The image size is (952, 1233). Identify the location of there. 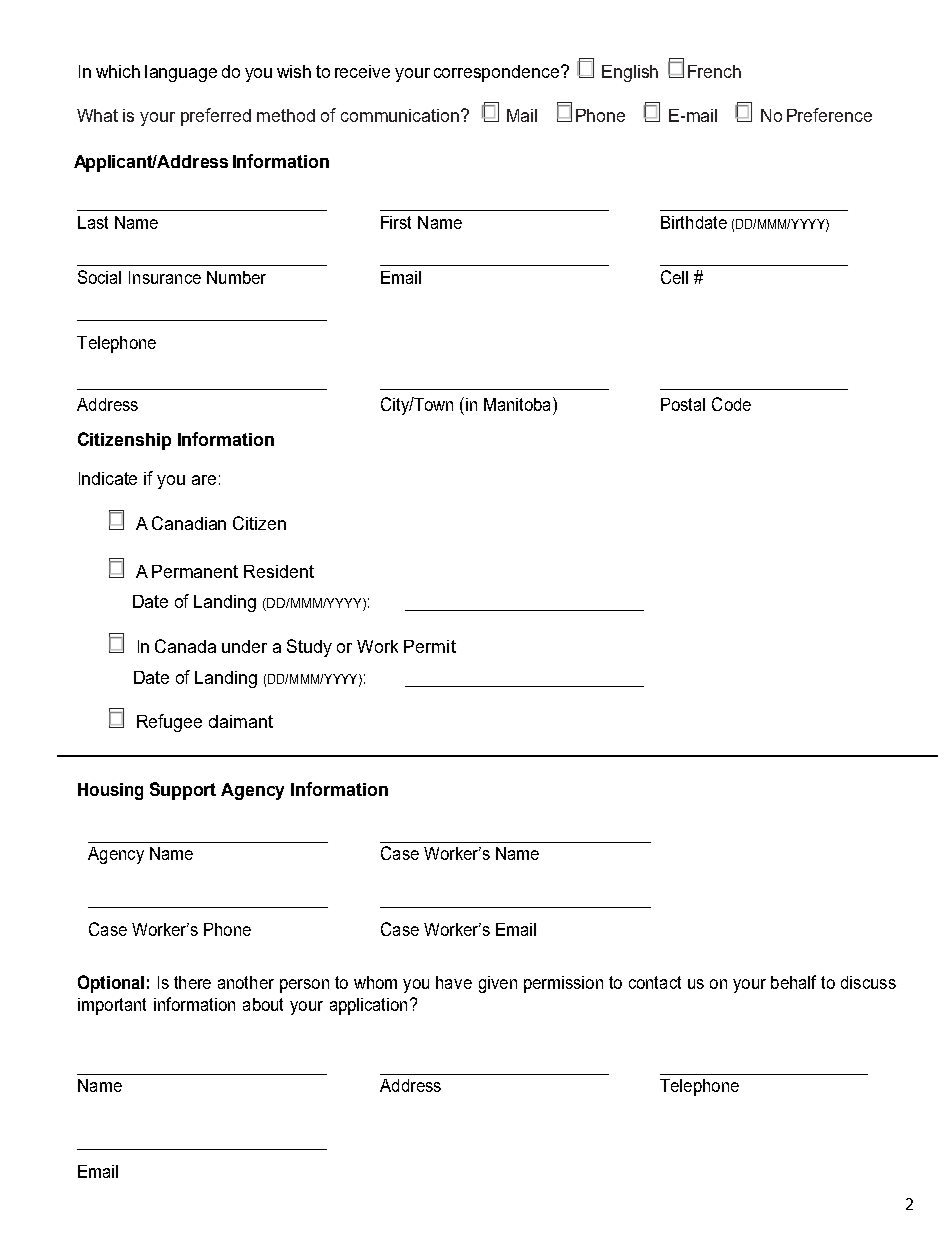
(192, 982).
